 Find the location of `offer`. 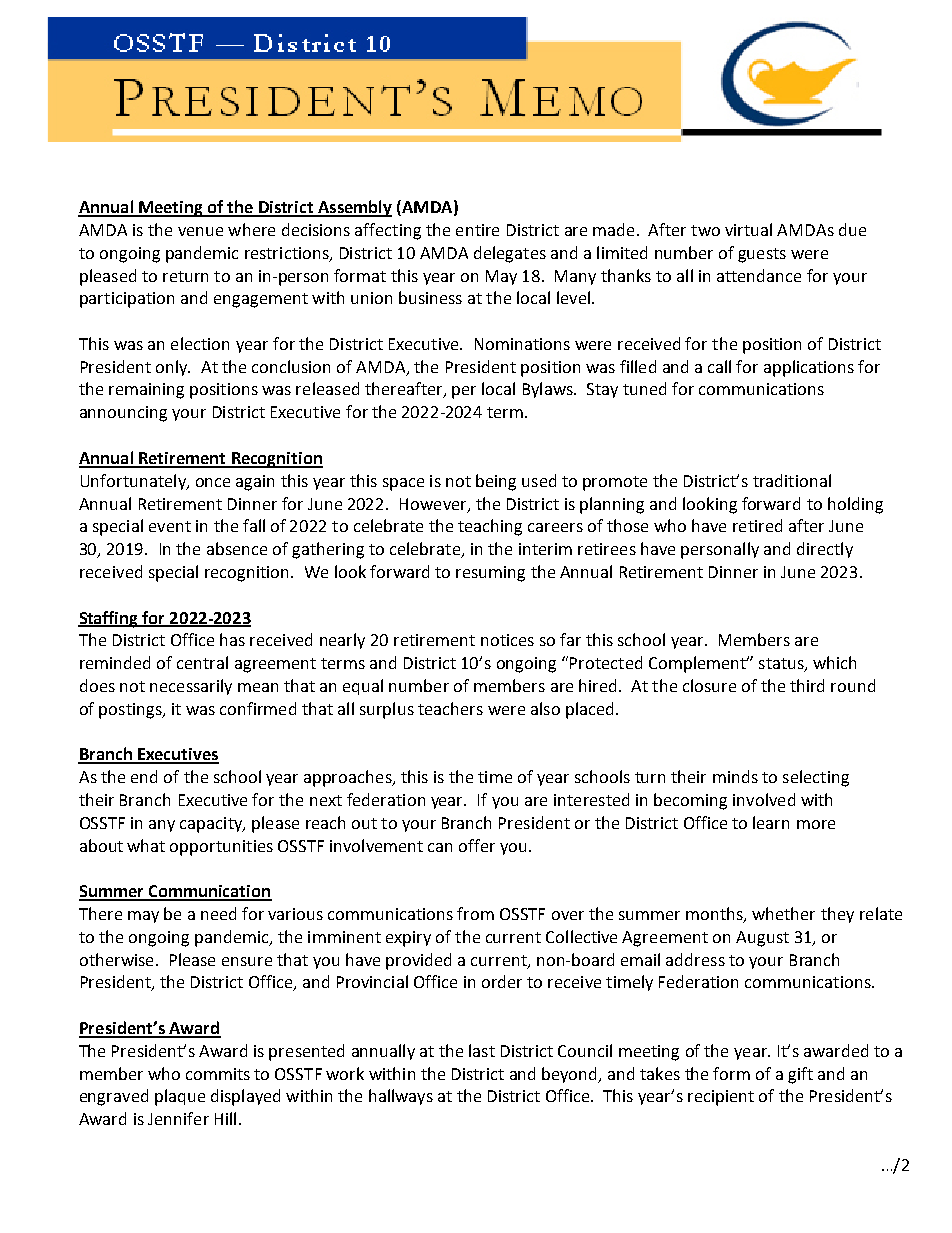

offer is located at coordinates (477, 845).
